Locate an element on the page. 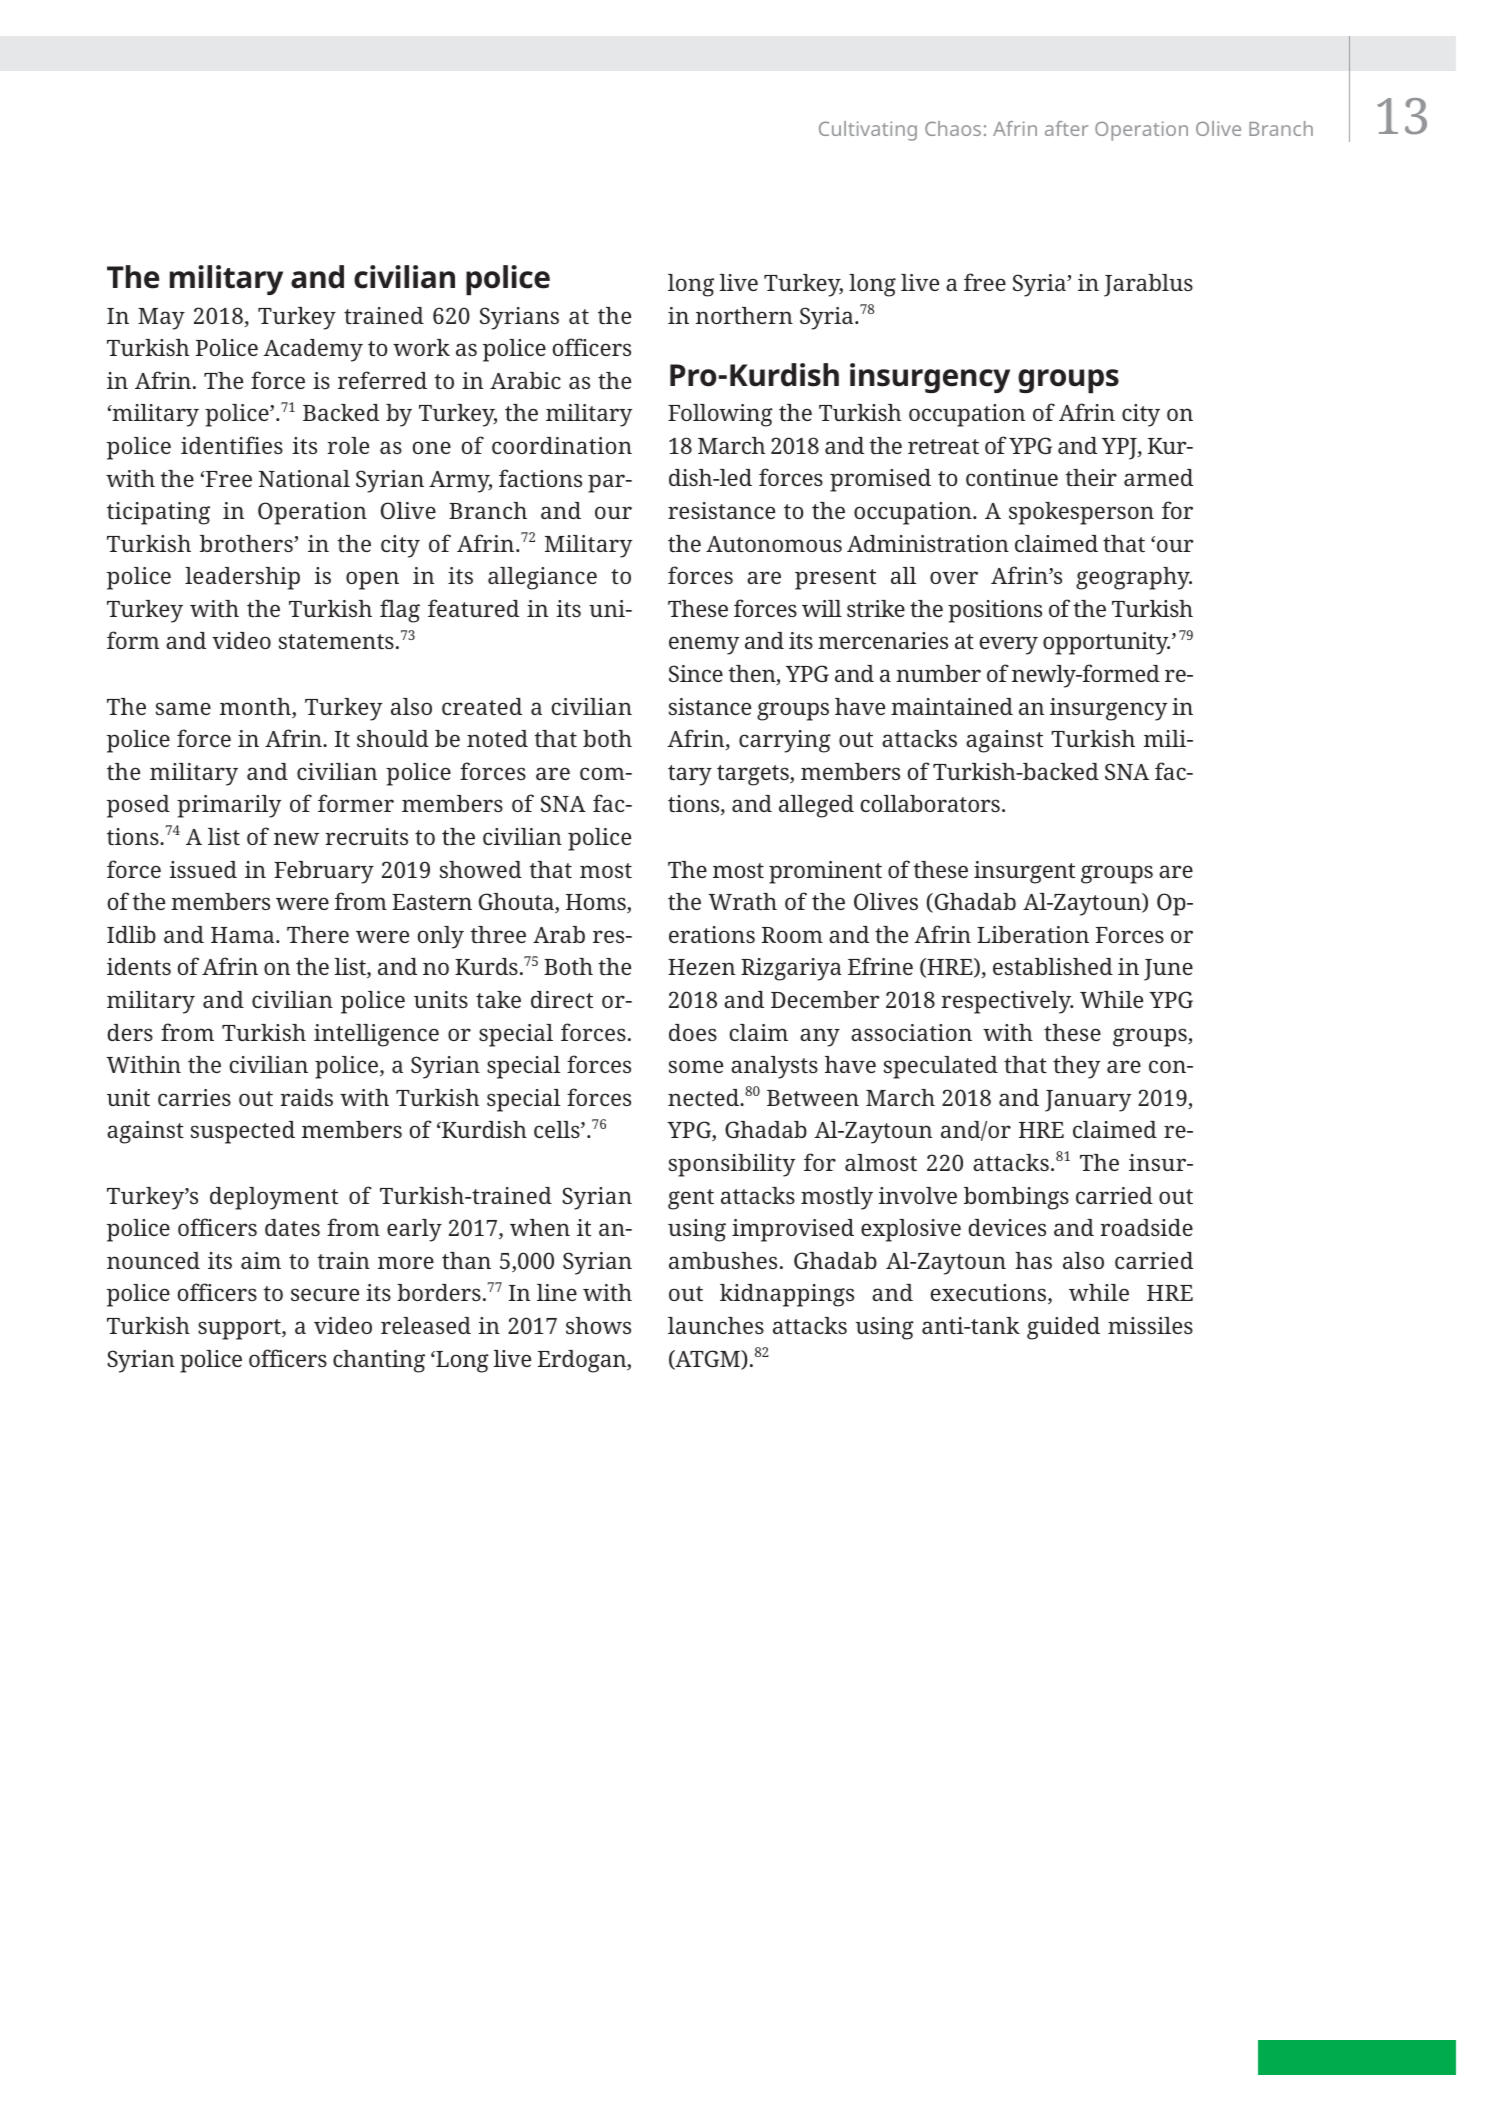  month is located at coordinates (256, 708).
